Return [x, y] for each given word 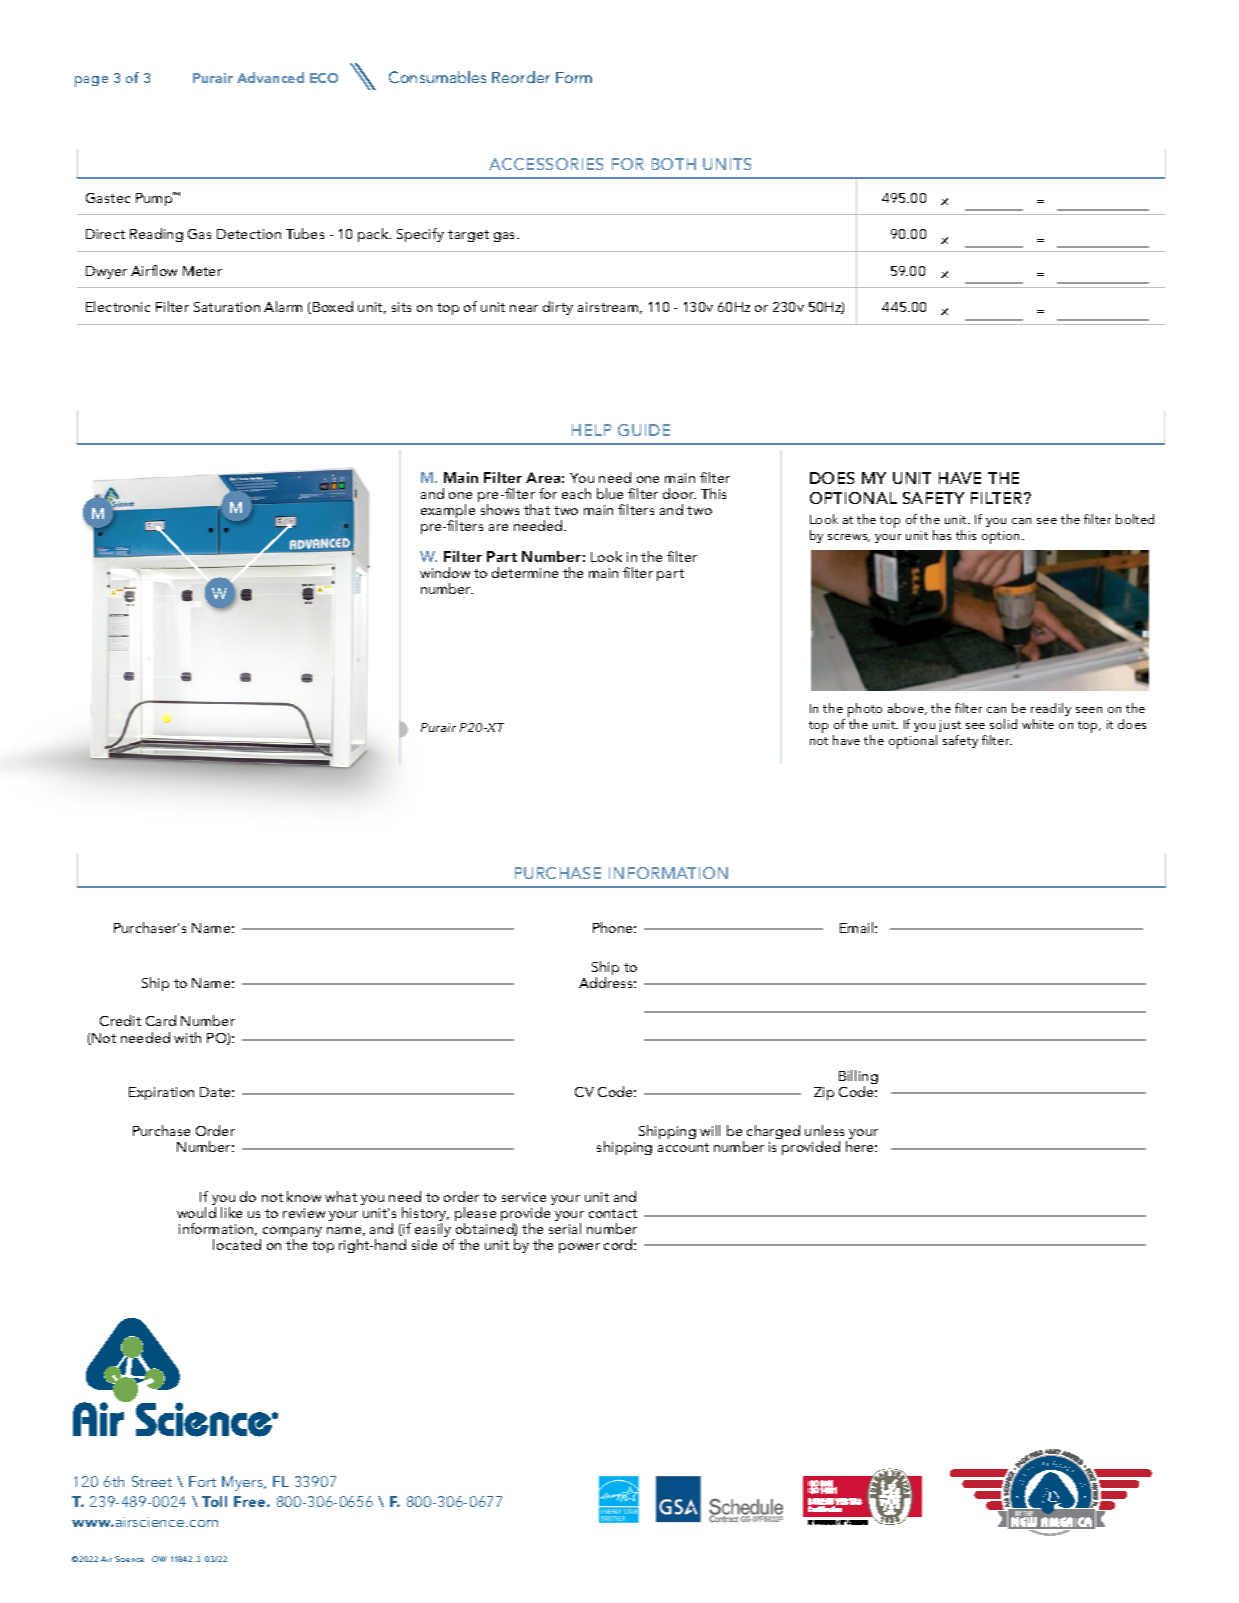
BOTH [674, 164]
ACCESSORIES [546, 164]
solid [1003, 724]
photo [865, 710]
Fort [202, 1481]
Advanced [270, 77]
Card [161, 1020]
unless [824, 1130]
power [579, 1248]
